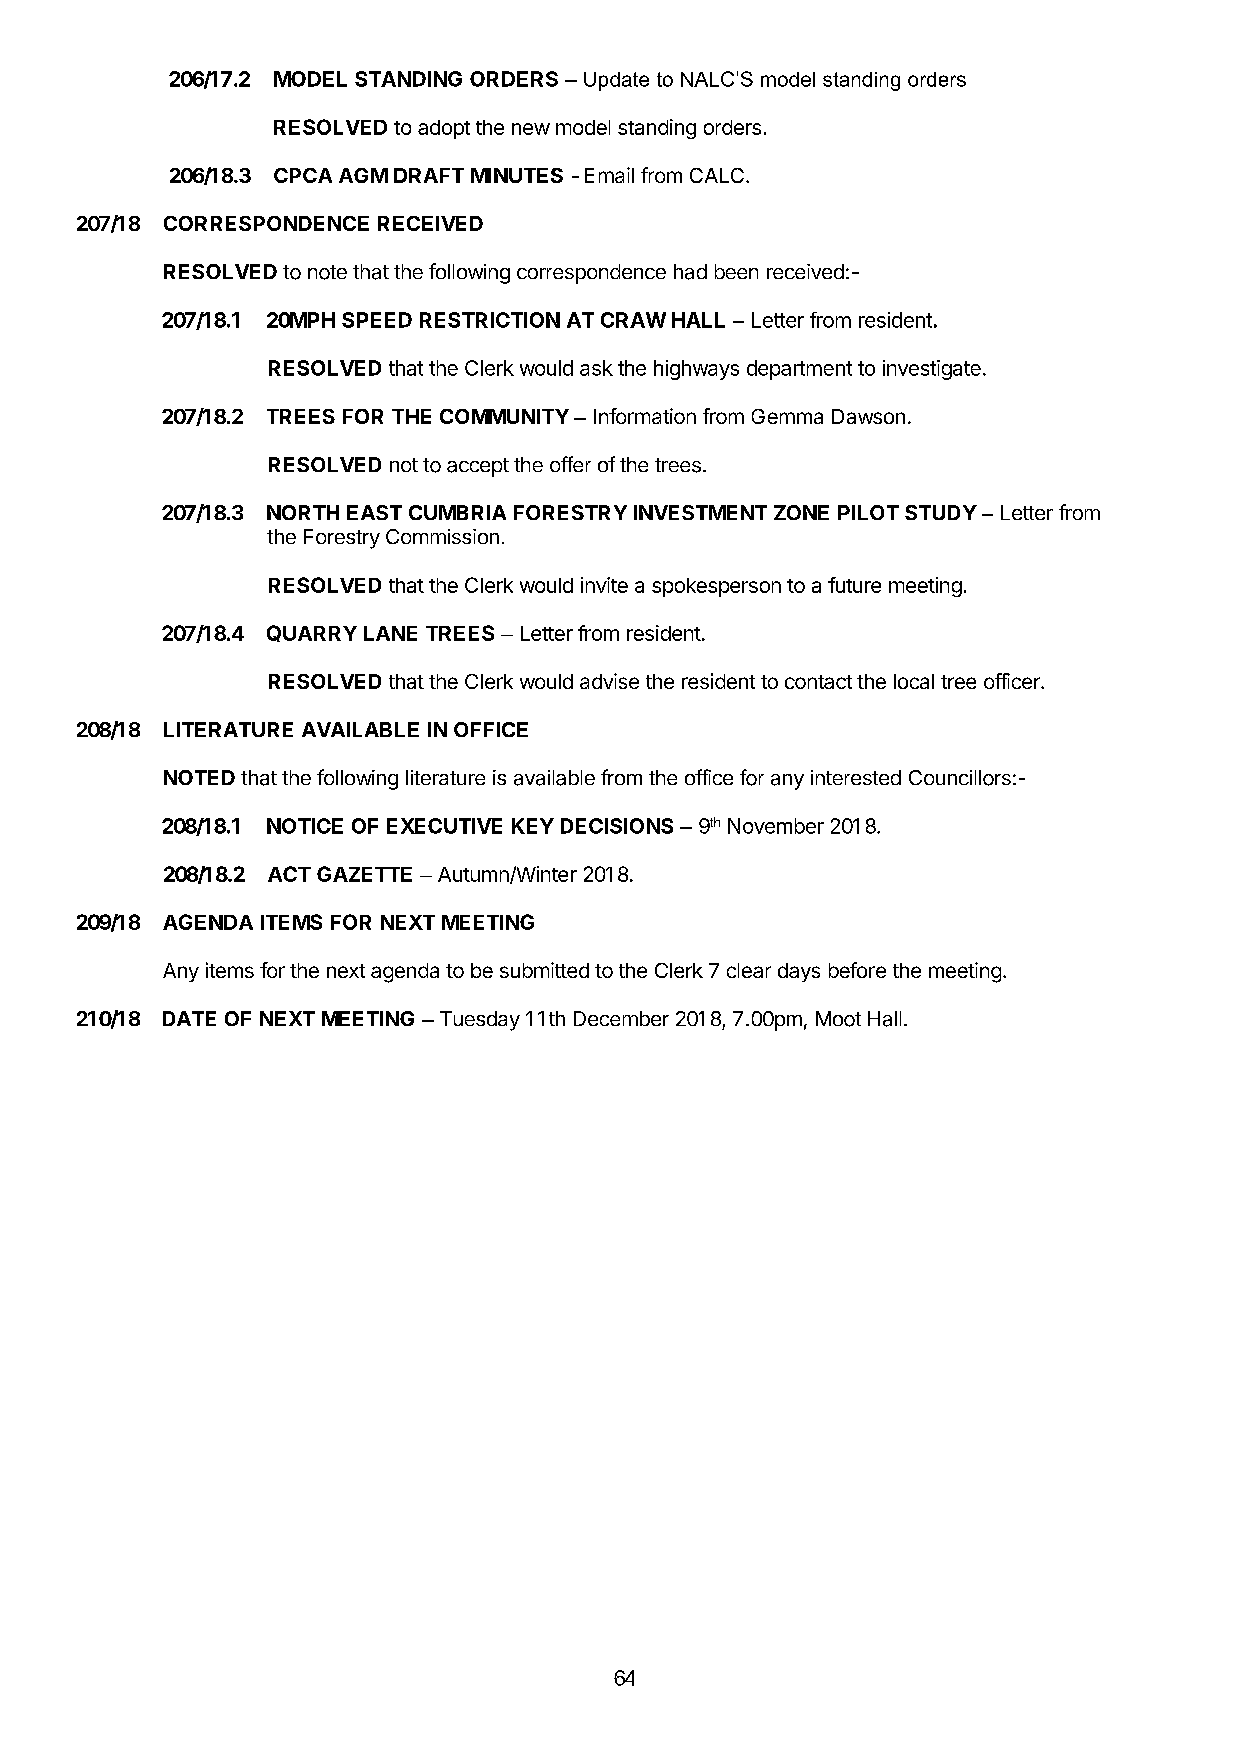 This image has width=1247, height=1764. Describe the element at coordinates (377, 320) in the image. I see `SPEED` at that location.
